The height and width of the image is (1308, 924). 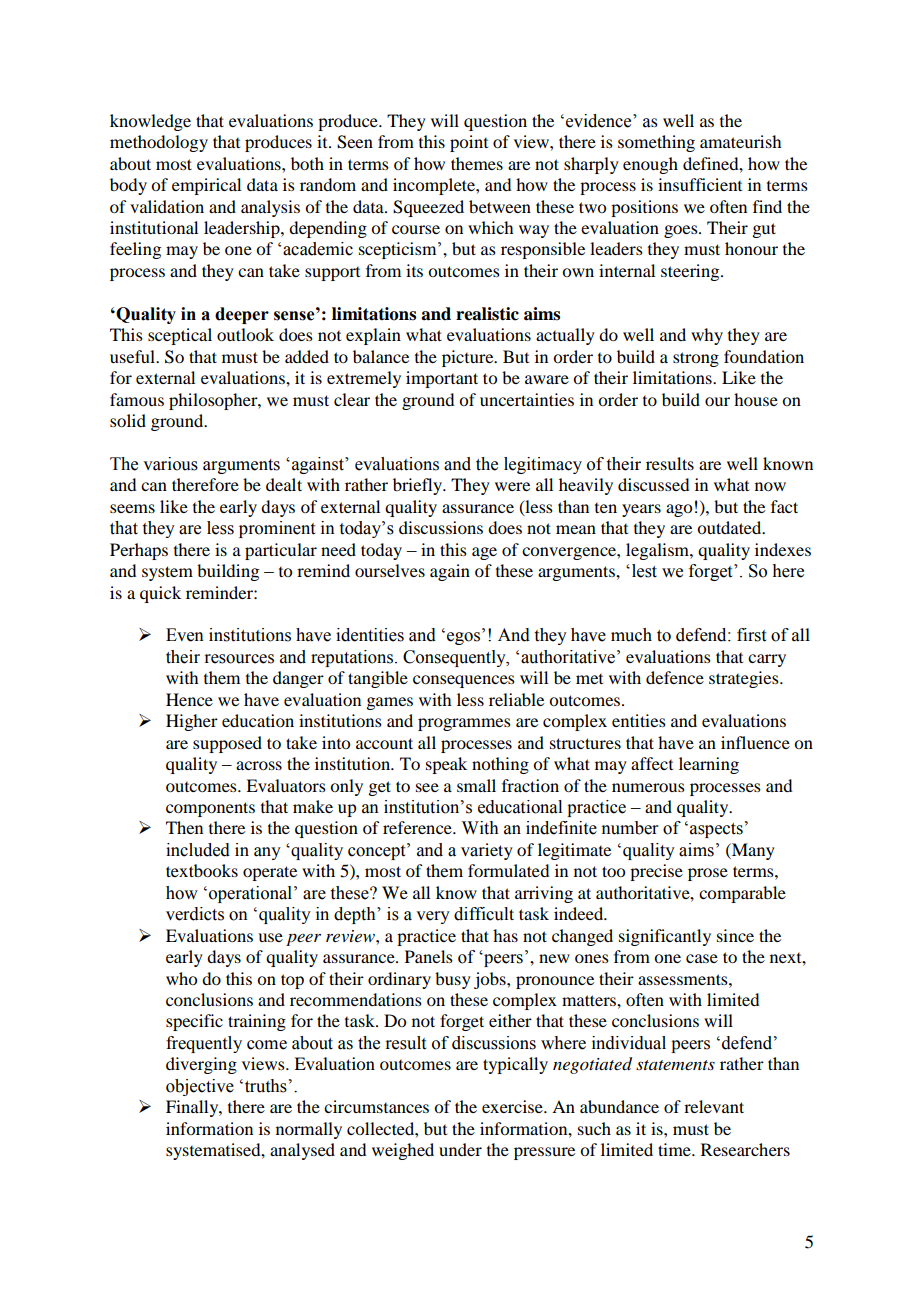 I want to click on small, so click(x=476, y=785).
